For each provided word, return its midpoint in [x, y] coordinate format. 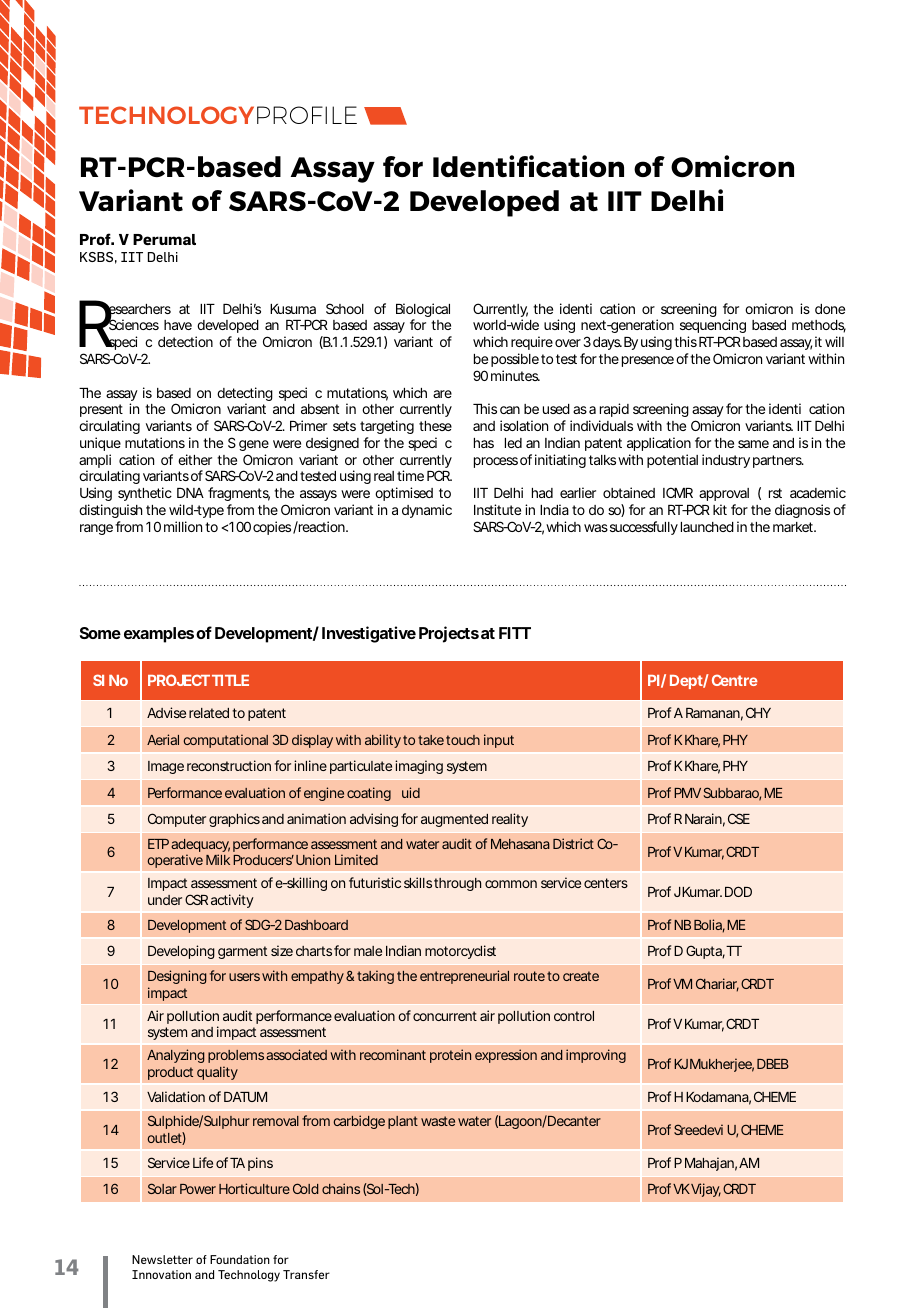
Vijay [706, 1190]
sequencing [713, 328]
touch [463, 740]
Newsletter [162, 1259]
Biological [423, 311]
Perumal [164, 239]
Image [166, 767]
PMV [687, 793]
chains [341, 1188]
